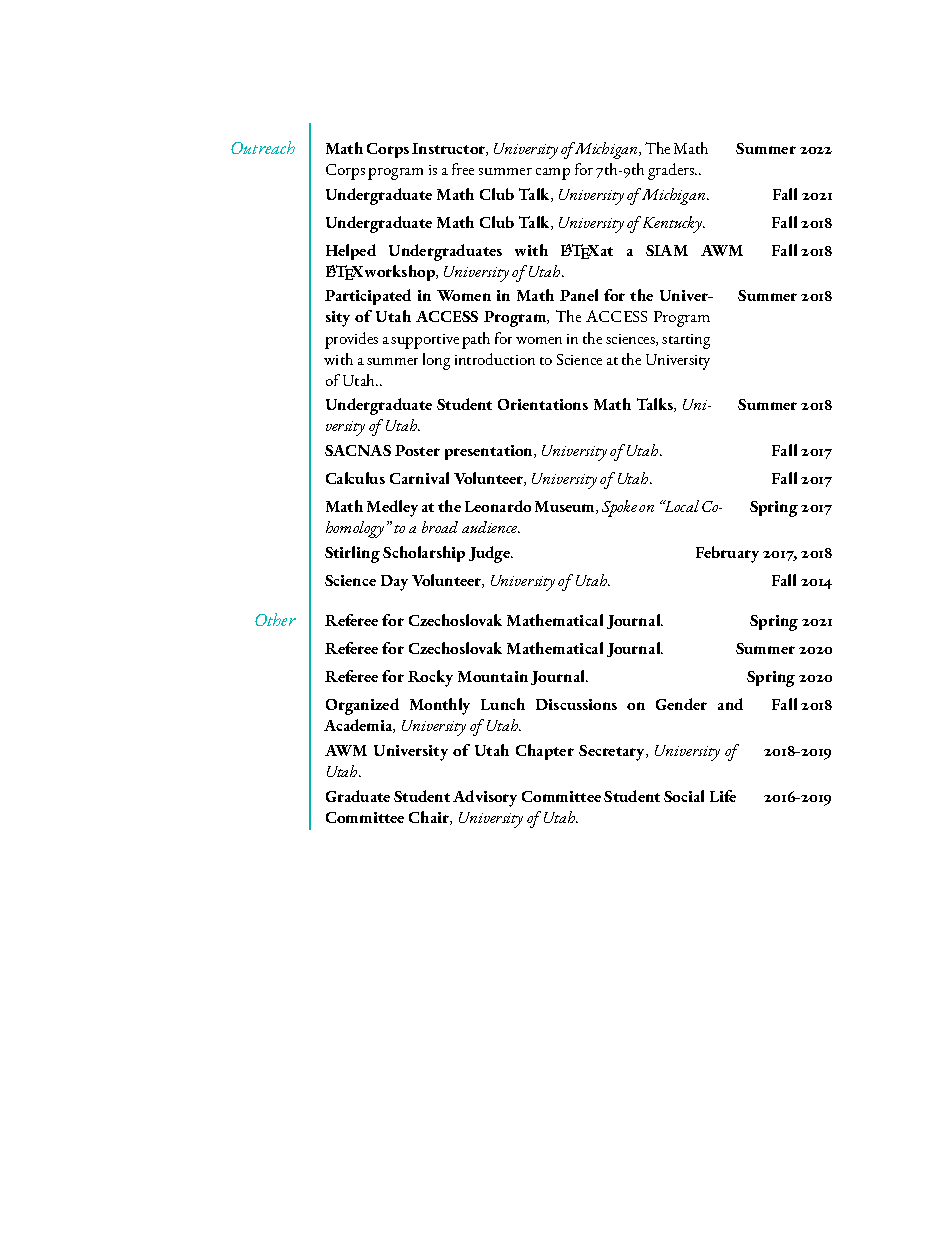 This image has height=1233, width=952. Describe the element at coordinates (463, 169) in the image. I see `free` at that location.
